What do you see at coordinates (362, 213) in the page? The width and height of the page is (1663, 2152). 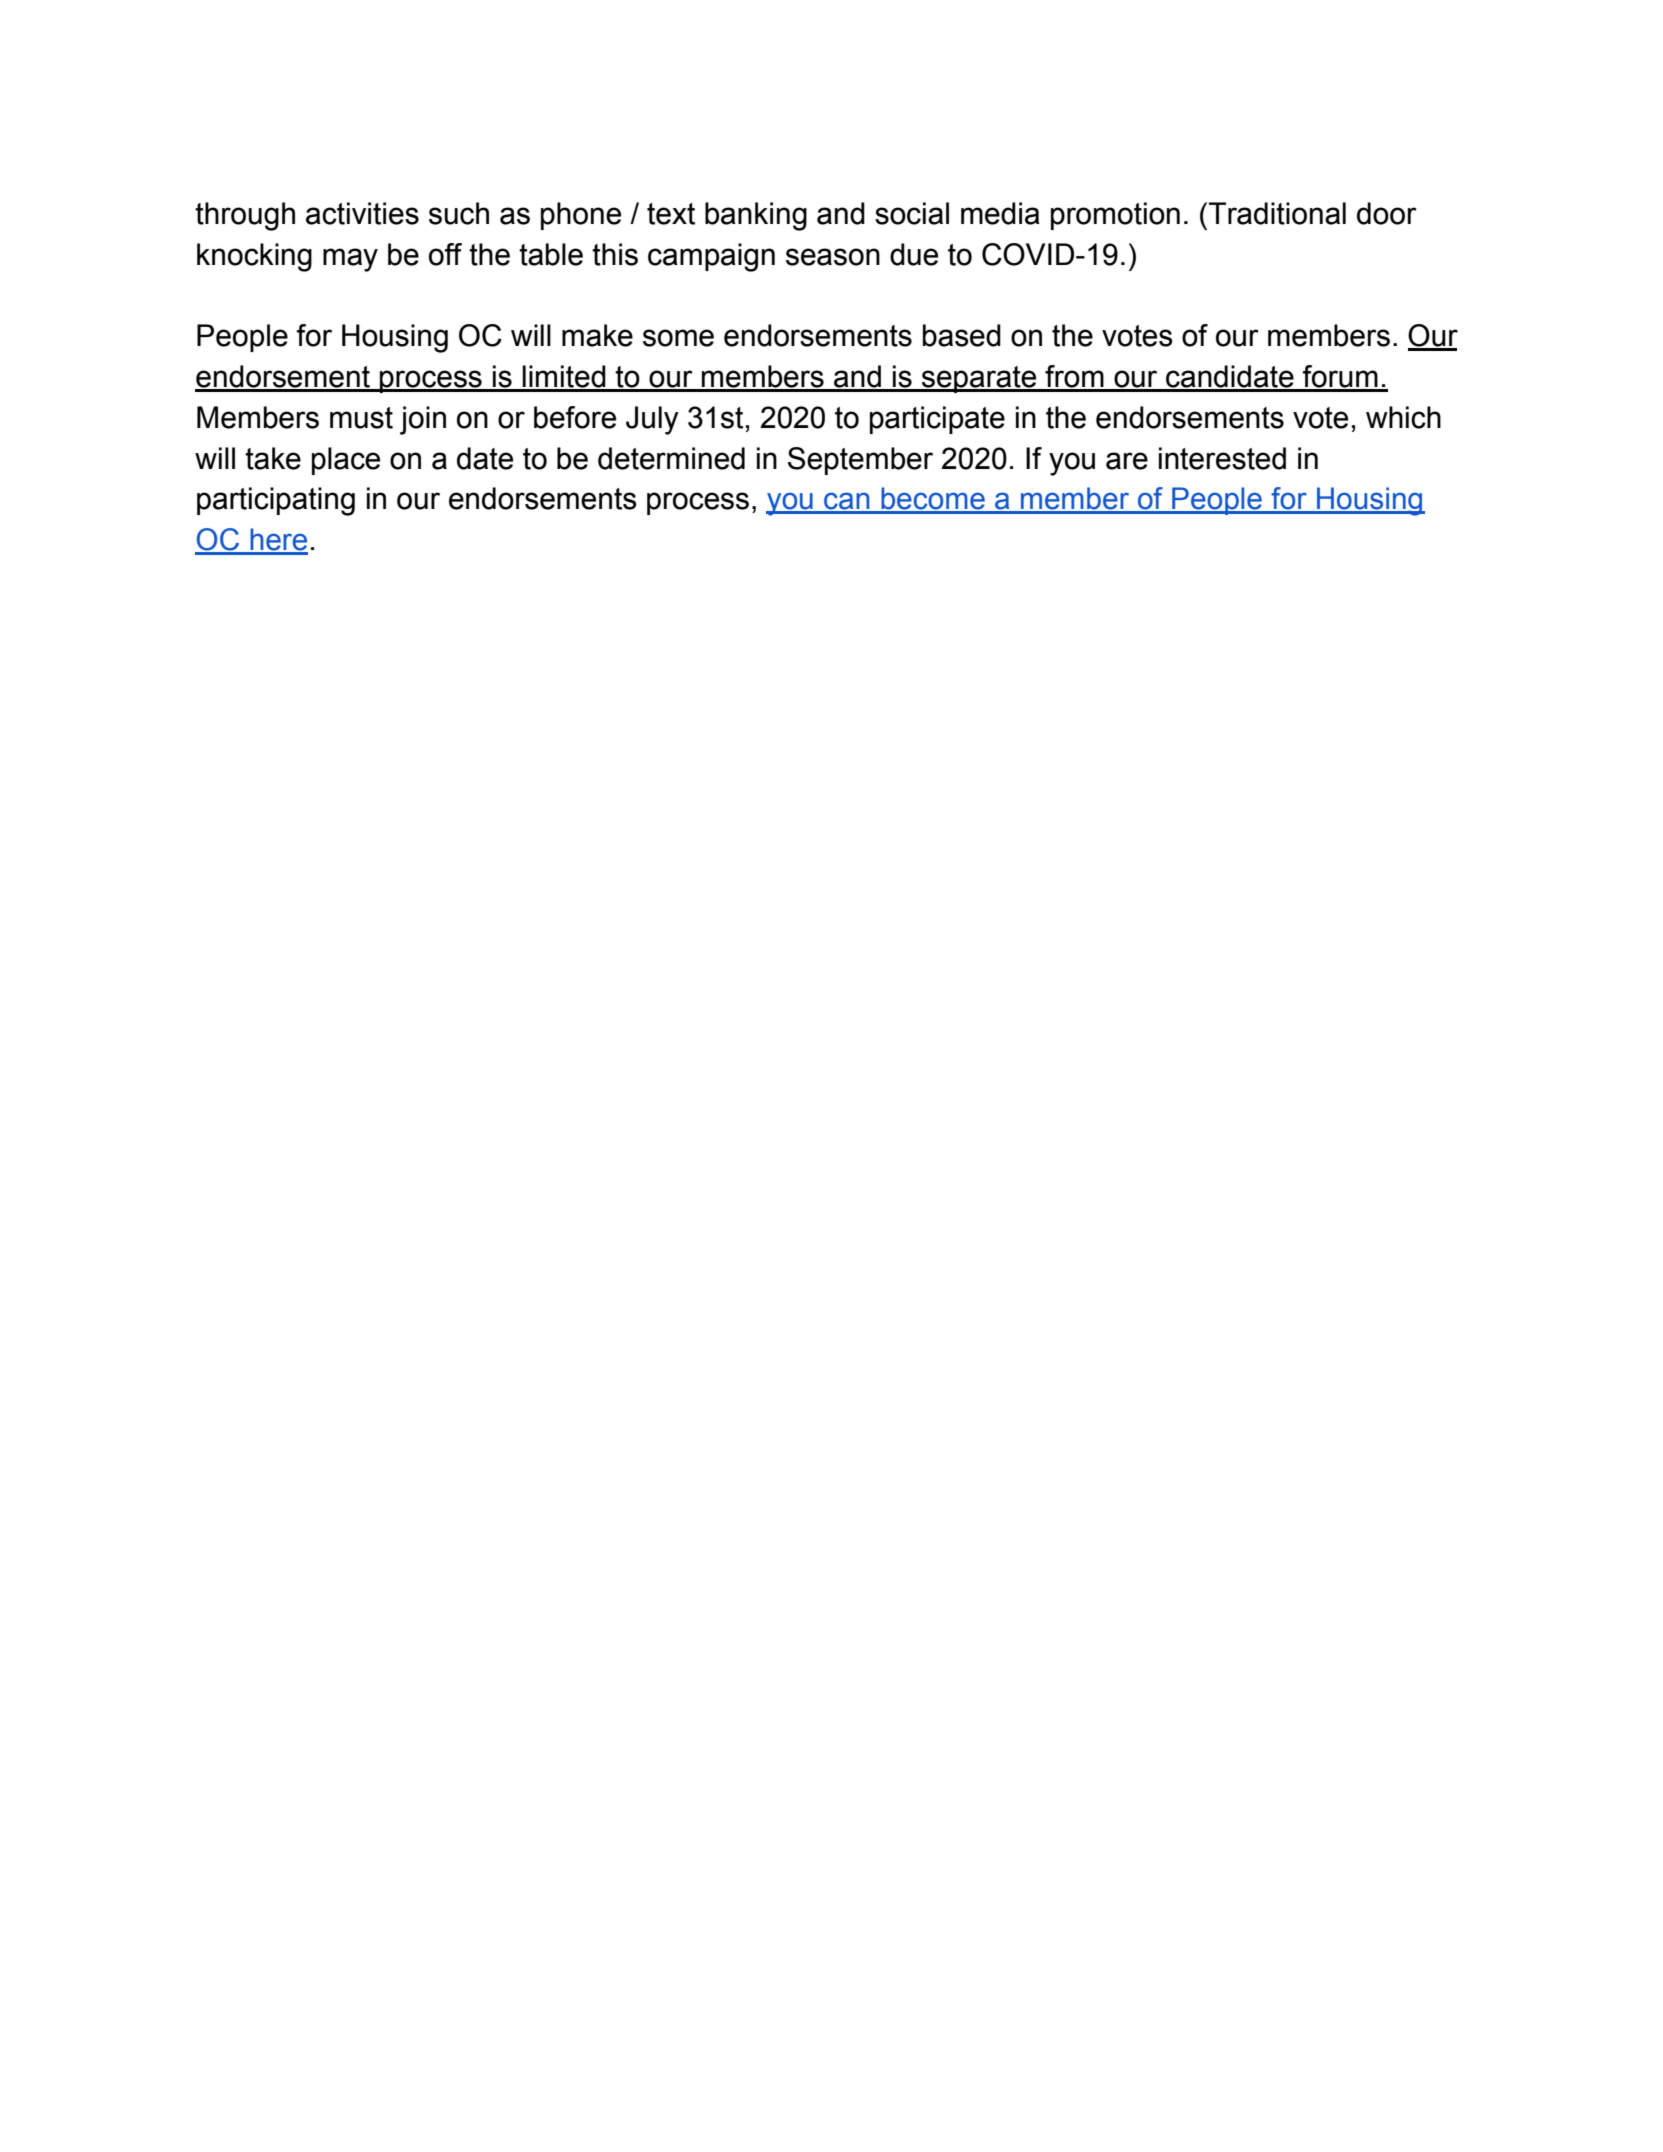 I see `activities` at bounding box center [362, 213].
